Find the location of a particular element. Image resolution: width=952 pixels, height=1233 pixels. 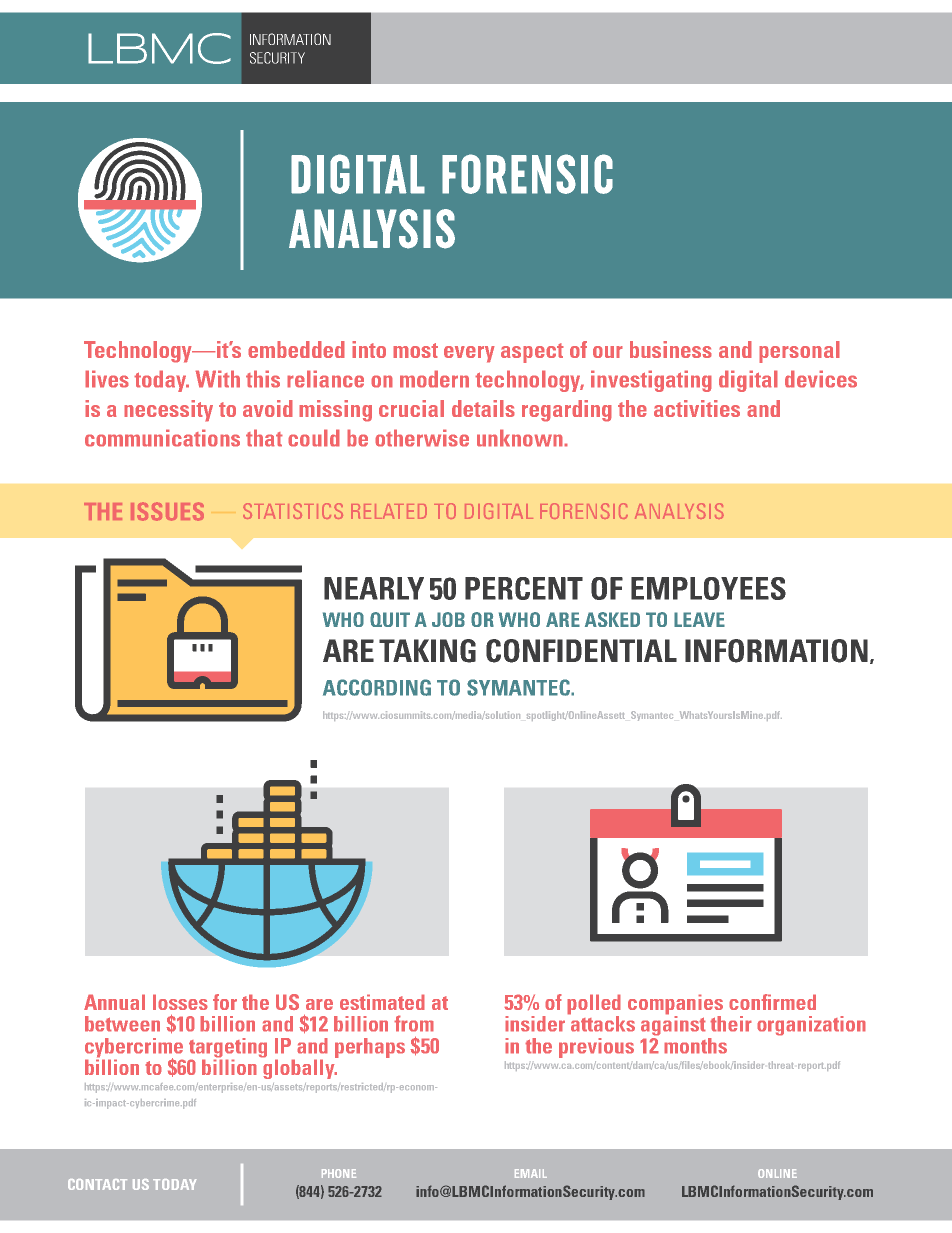

confirmed is located at coordinates (772, 1002).
